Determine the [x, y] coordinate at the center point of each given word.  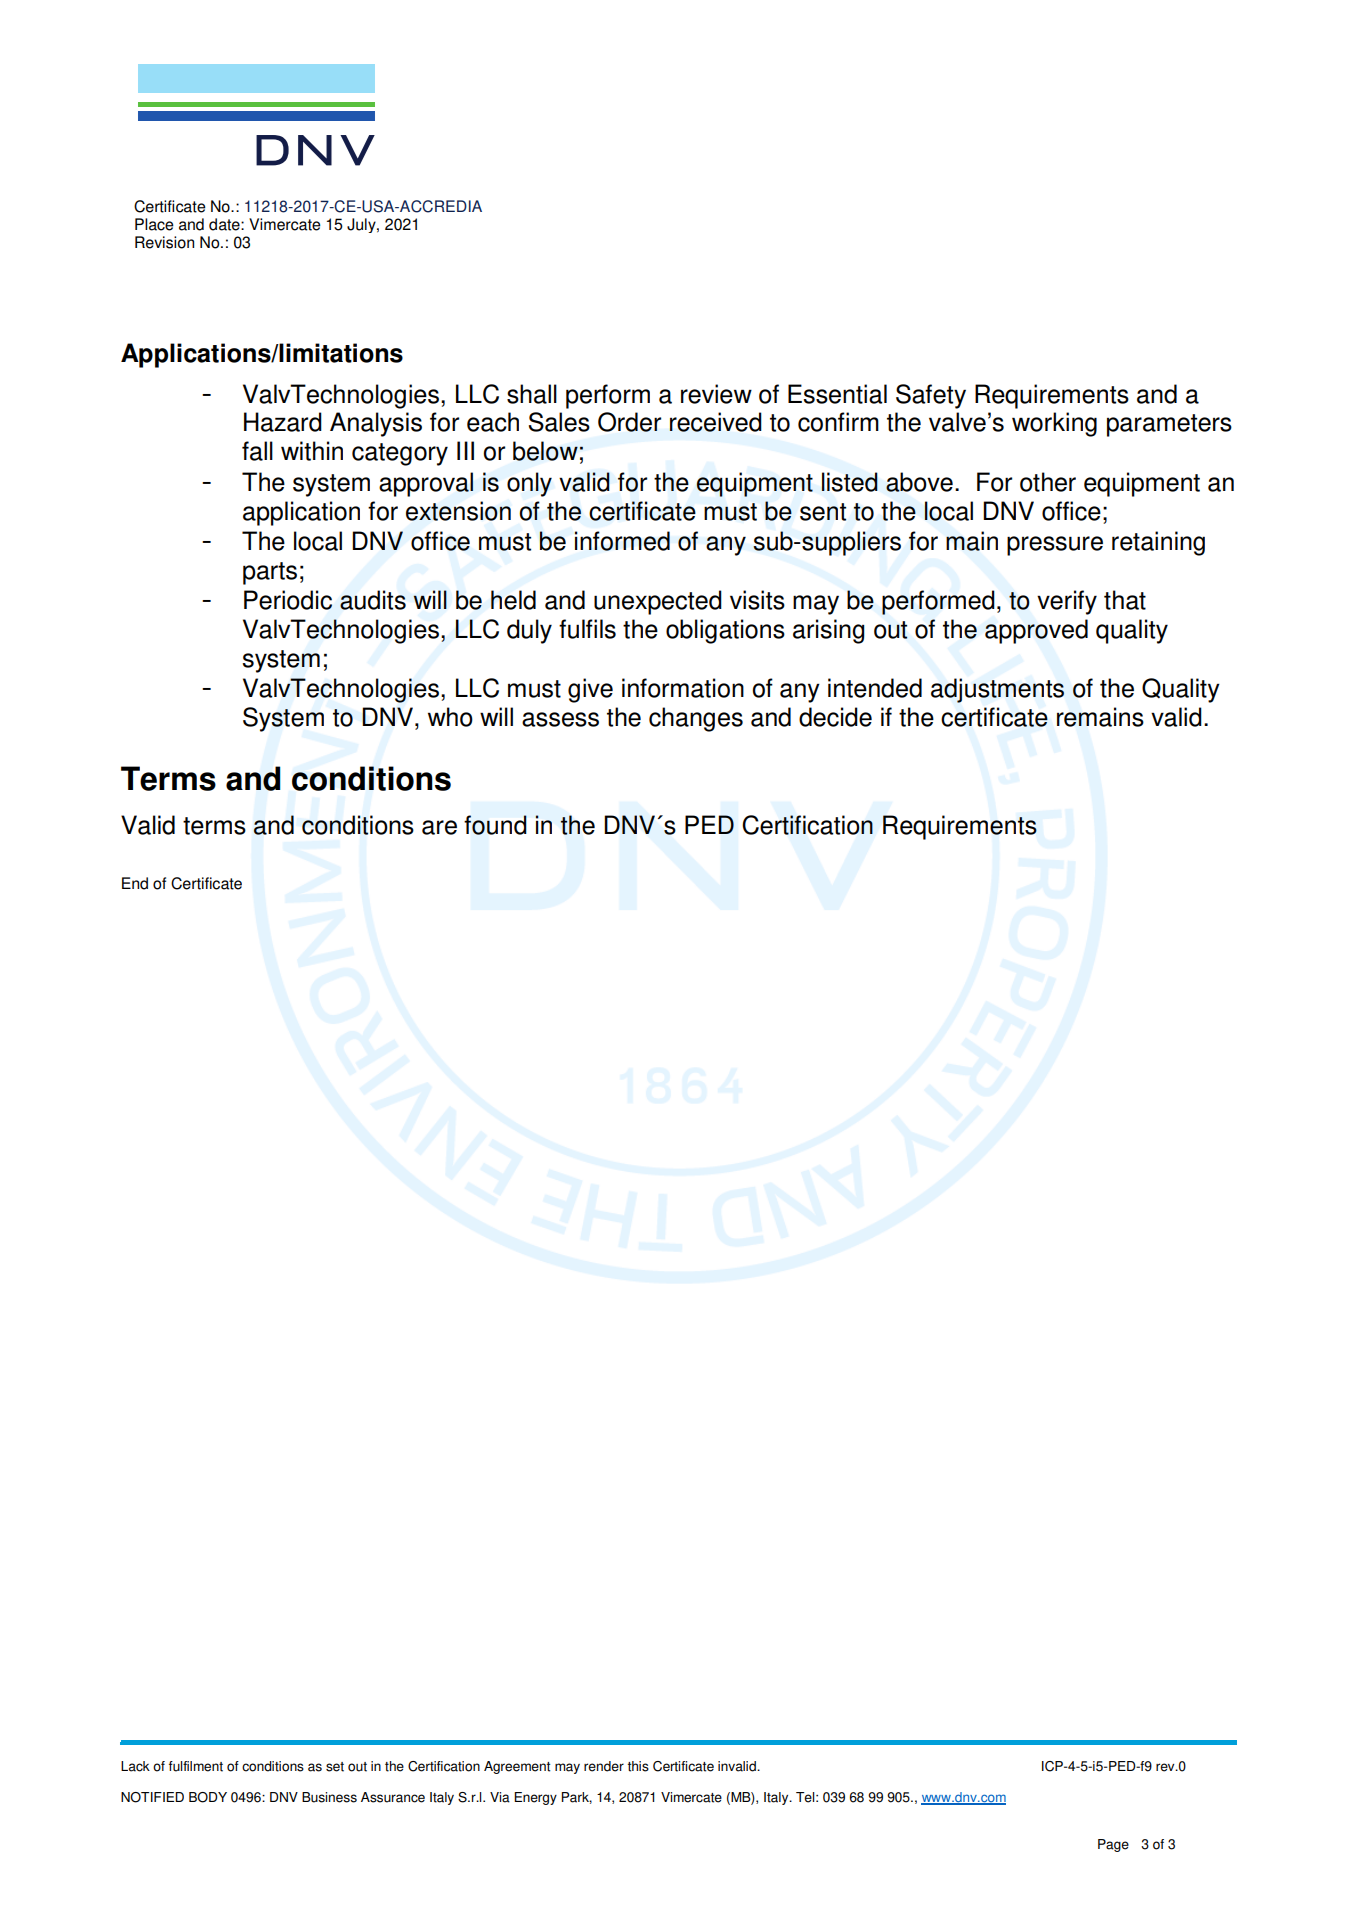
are [439, 827]
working [1054, 424]
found [495, 825]
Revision [164, 242]
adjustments [997, 690]
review [716, 394]
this [638, 1766]
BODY [208, 1797]
